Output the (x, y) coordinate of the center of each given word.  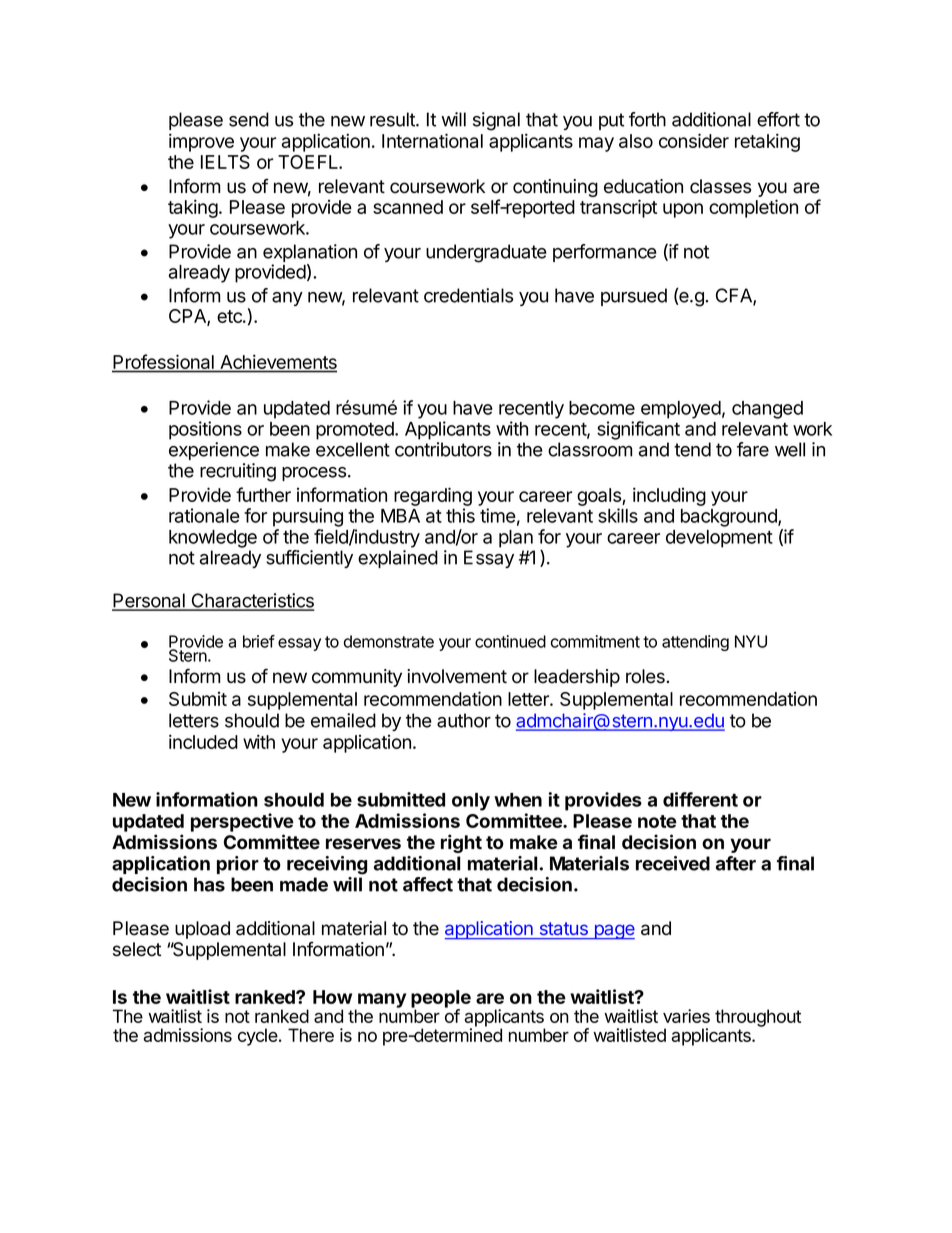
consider (694, 140)
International (432, 140)
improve (201, 142)
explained (398, 559)
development (719, 539)
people (441, 1000)
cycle (259, 1037)
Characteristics (251, 601)
